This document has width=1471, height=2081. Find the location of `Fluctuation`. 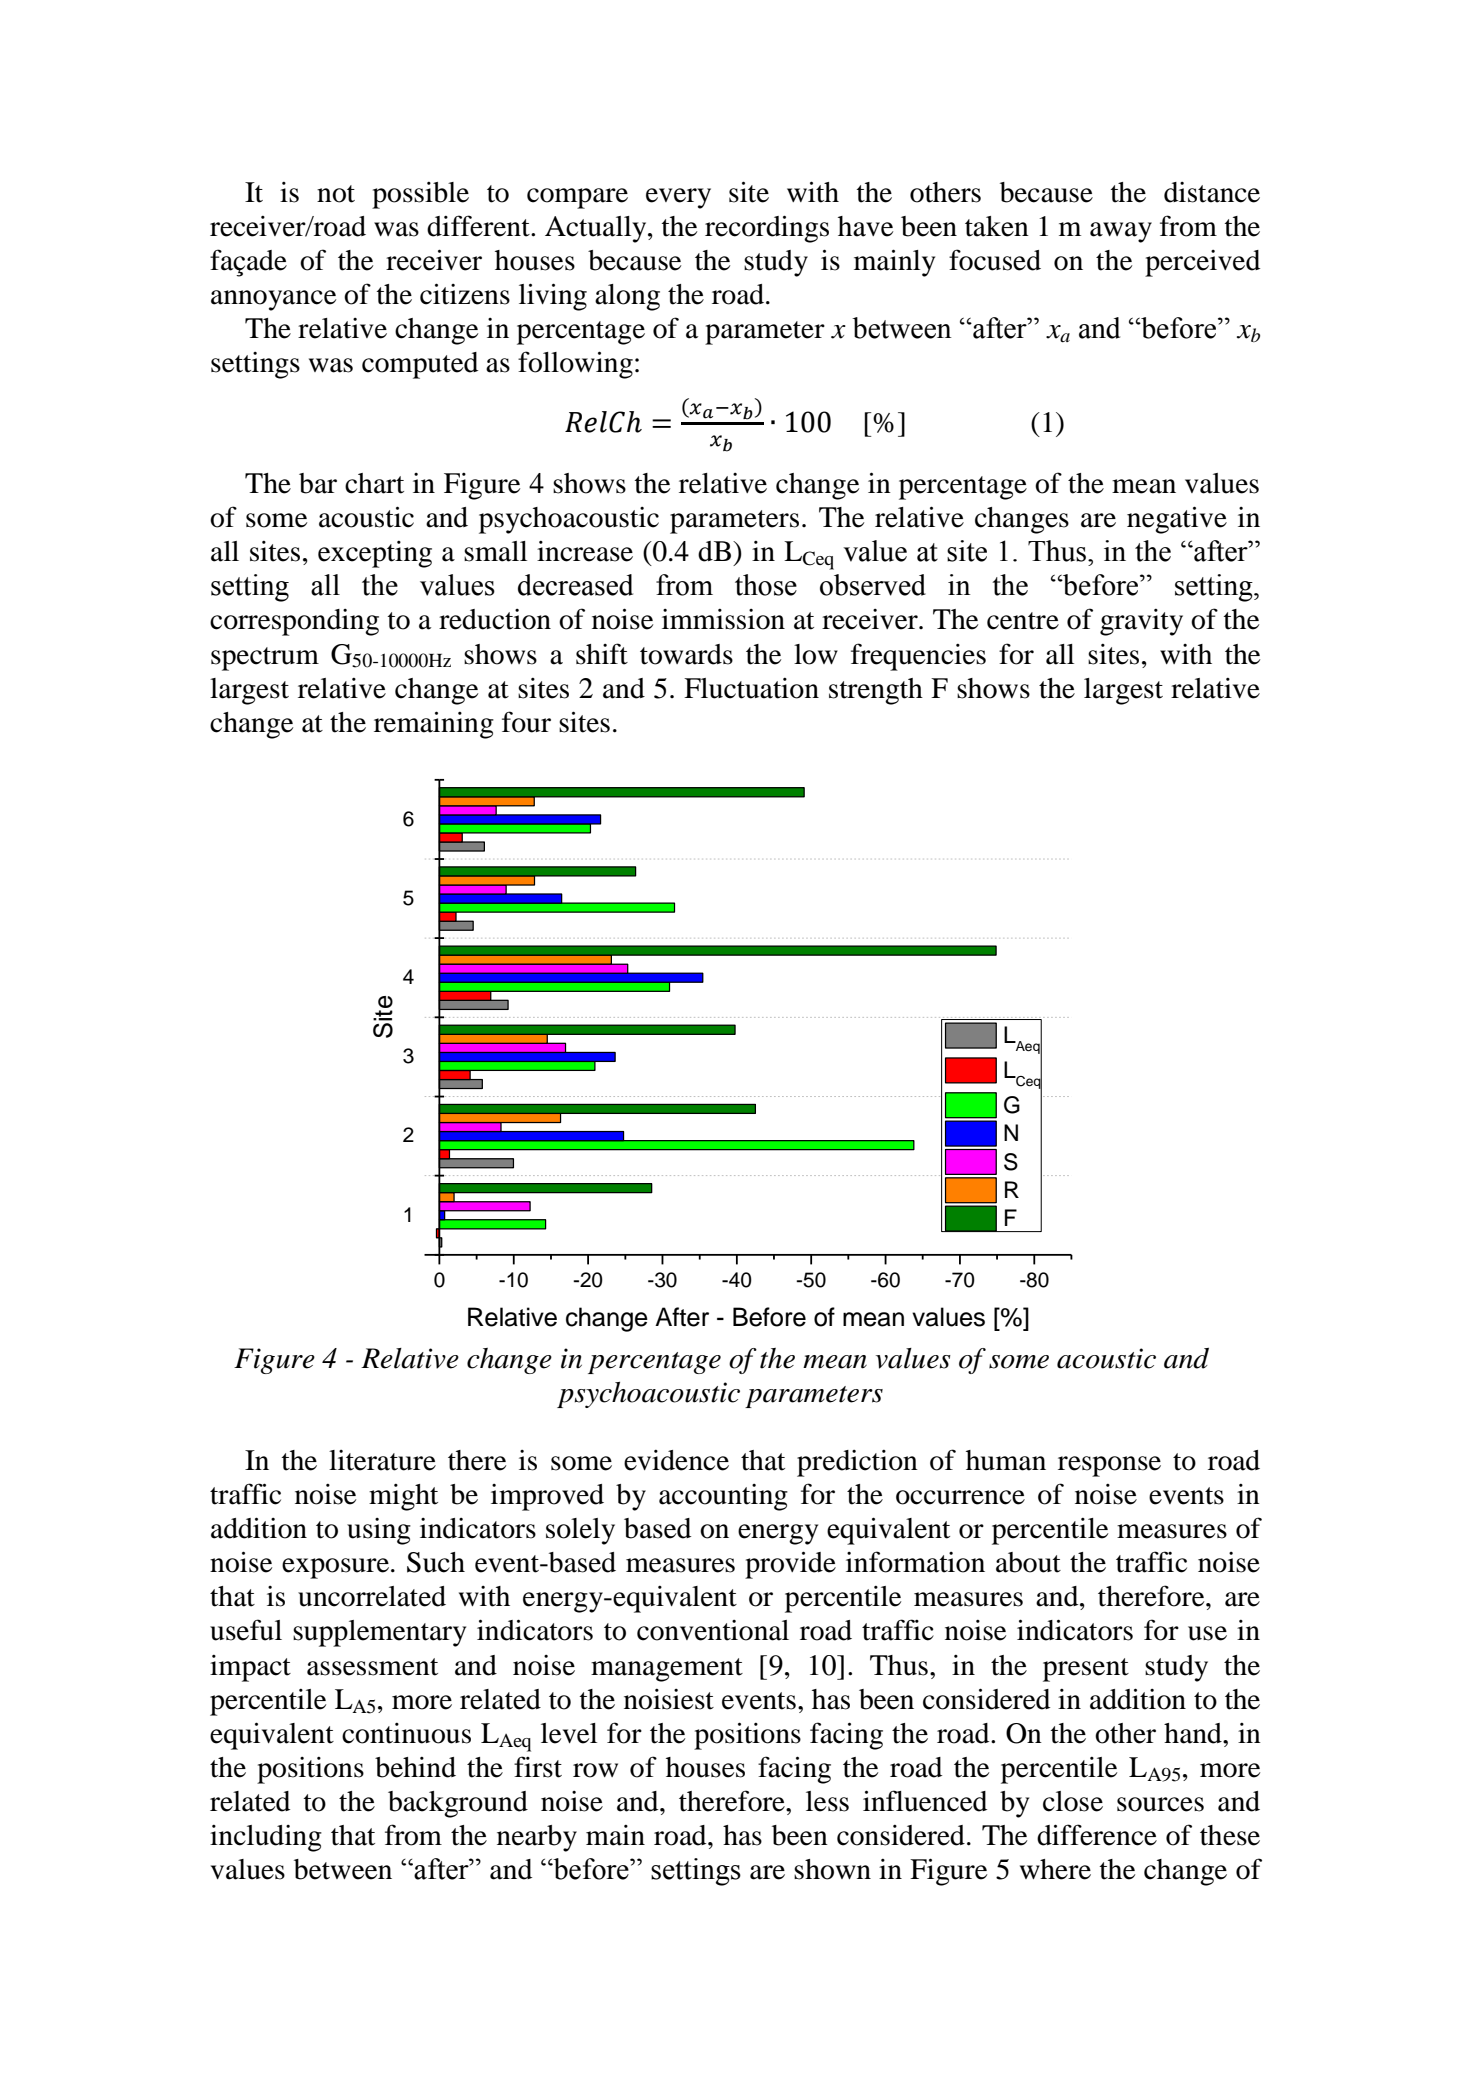

Fluctuation is located at coordinates (751, 688).
